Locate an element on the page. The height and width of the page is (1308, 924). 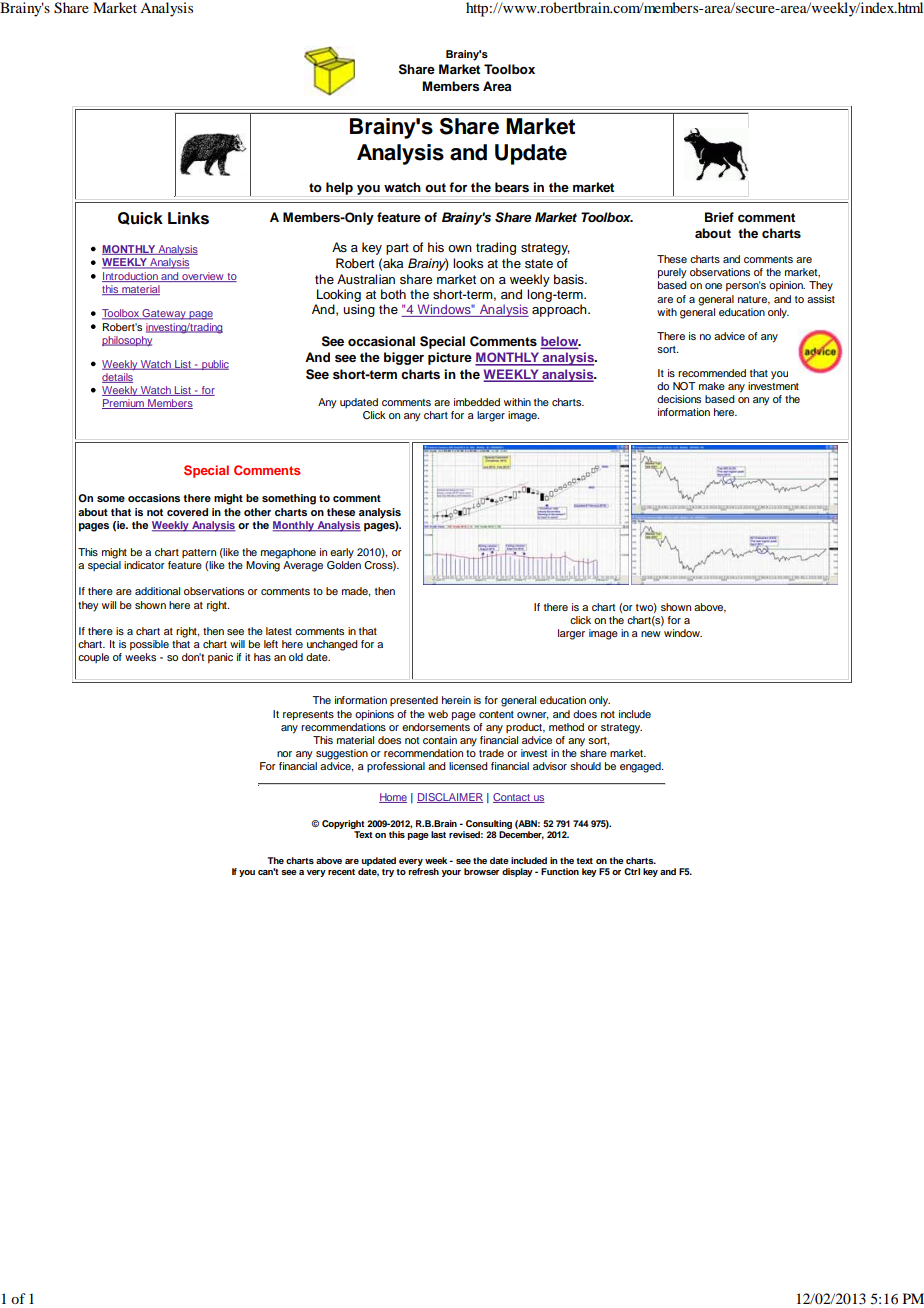
presented is located at coordinates (414, 701).
